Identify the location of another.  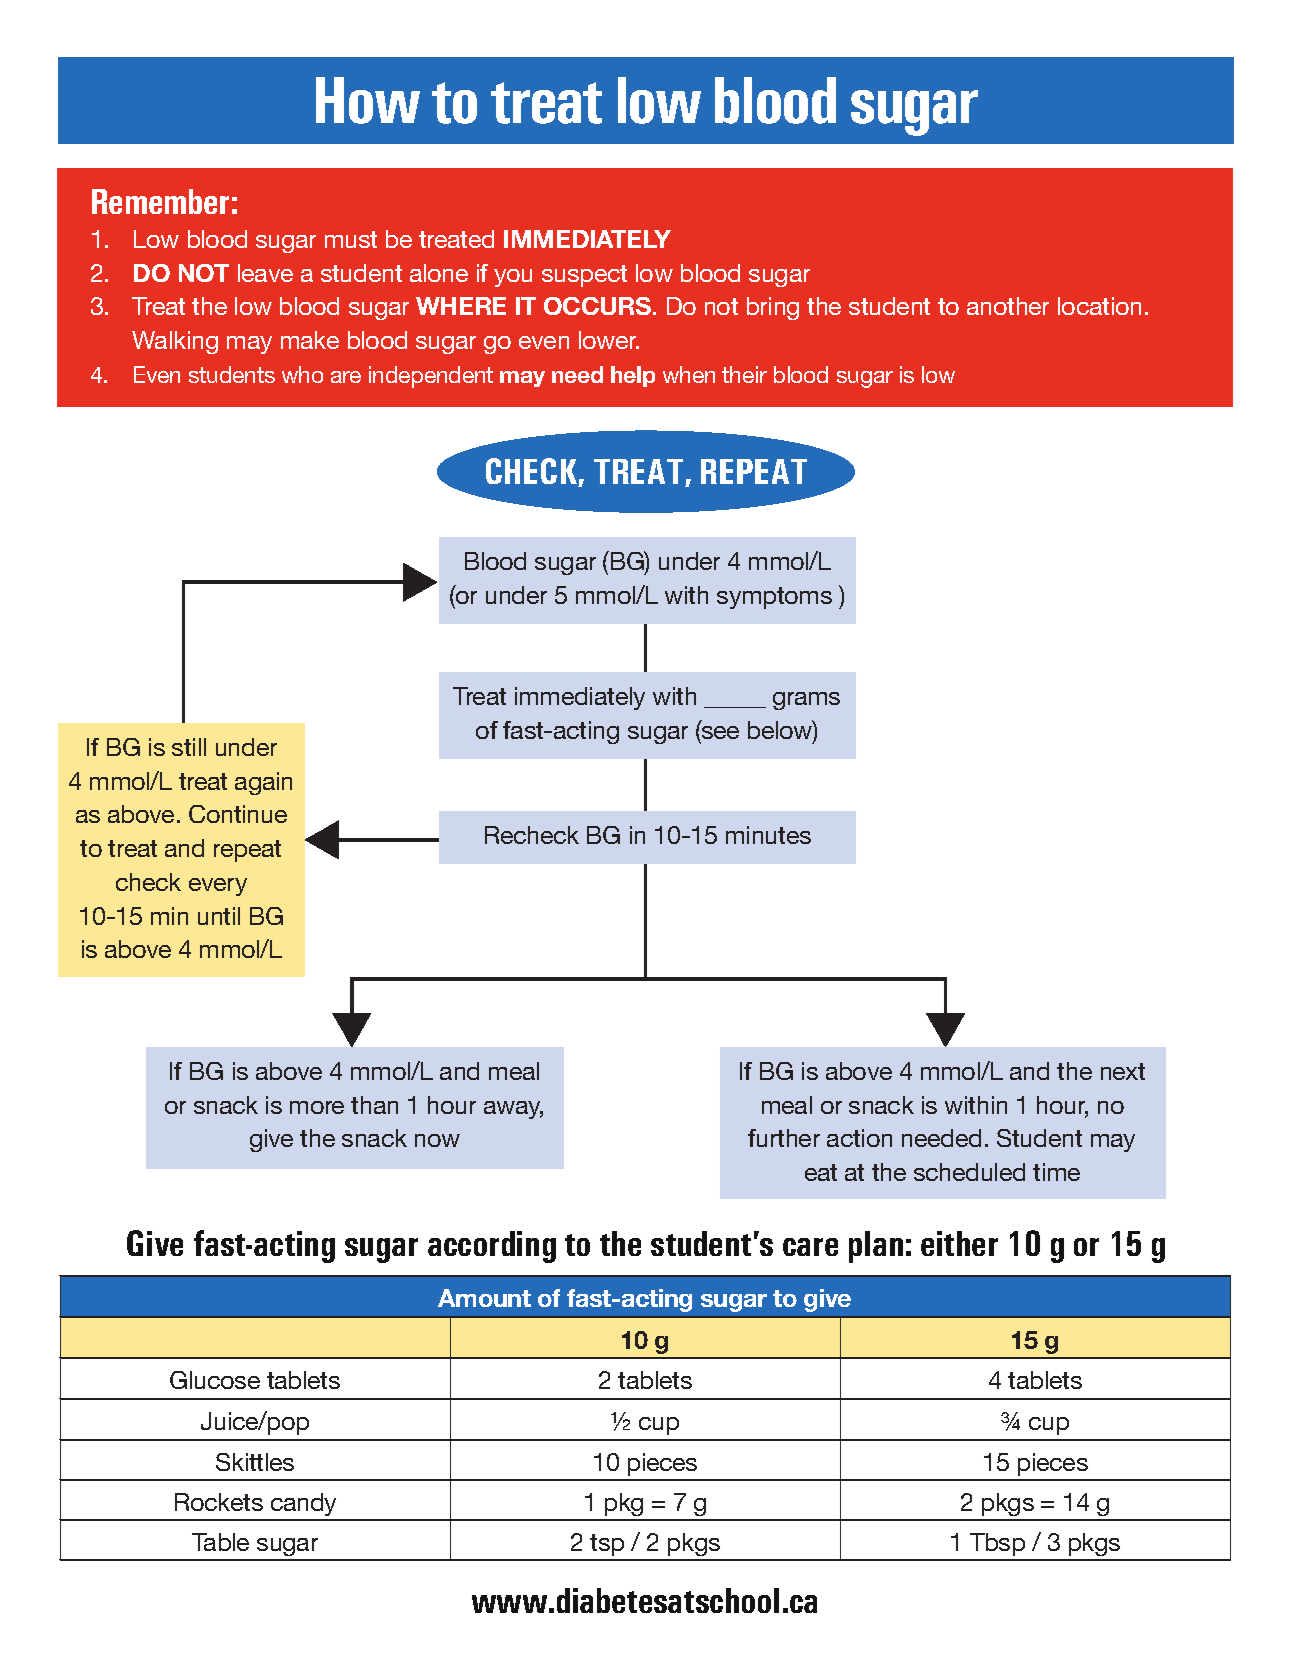
(1008, 306).
